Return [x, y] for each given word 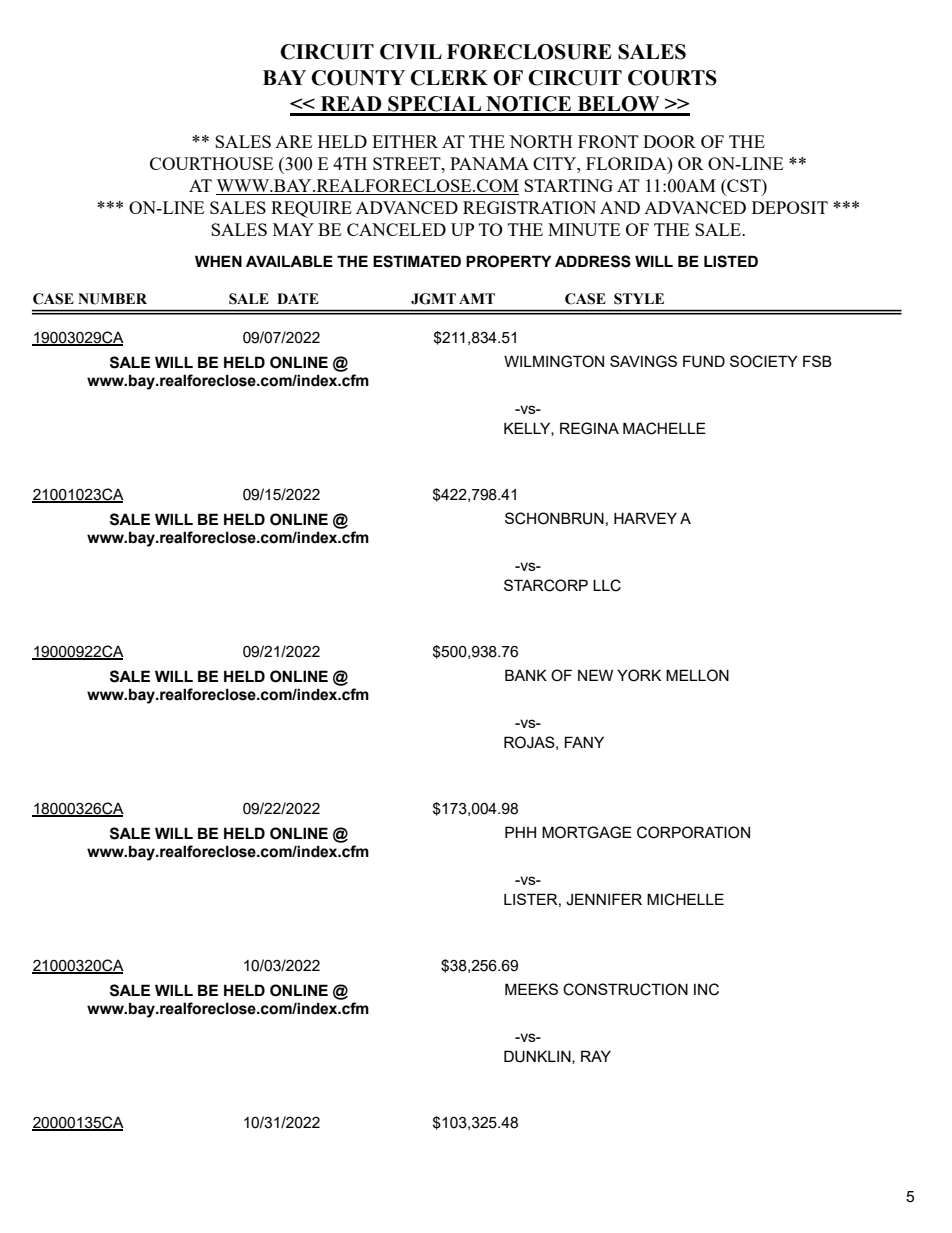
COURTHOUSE [211, 163]
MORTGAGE [587, 832]
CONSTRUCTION [625, 989]
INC [706, 989]
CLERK [449, 78]
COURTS [672, 78]
